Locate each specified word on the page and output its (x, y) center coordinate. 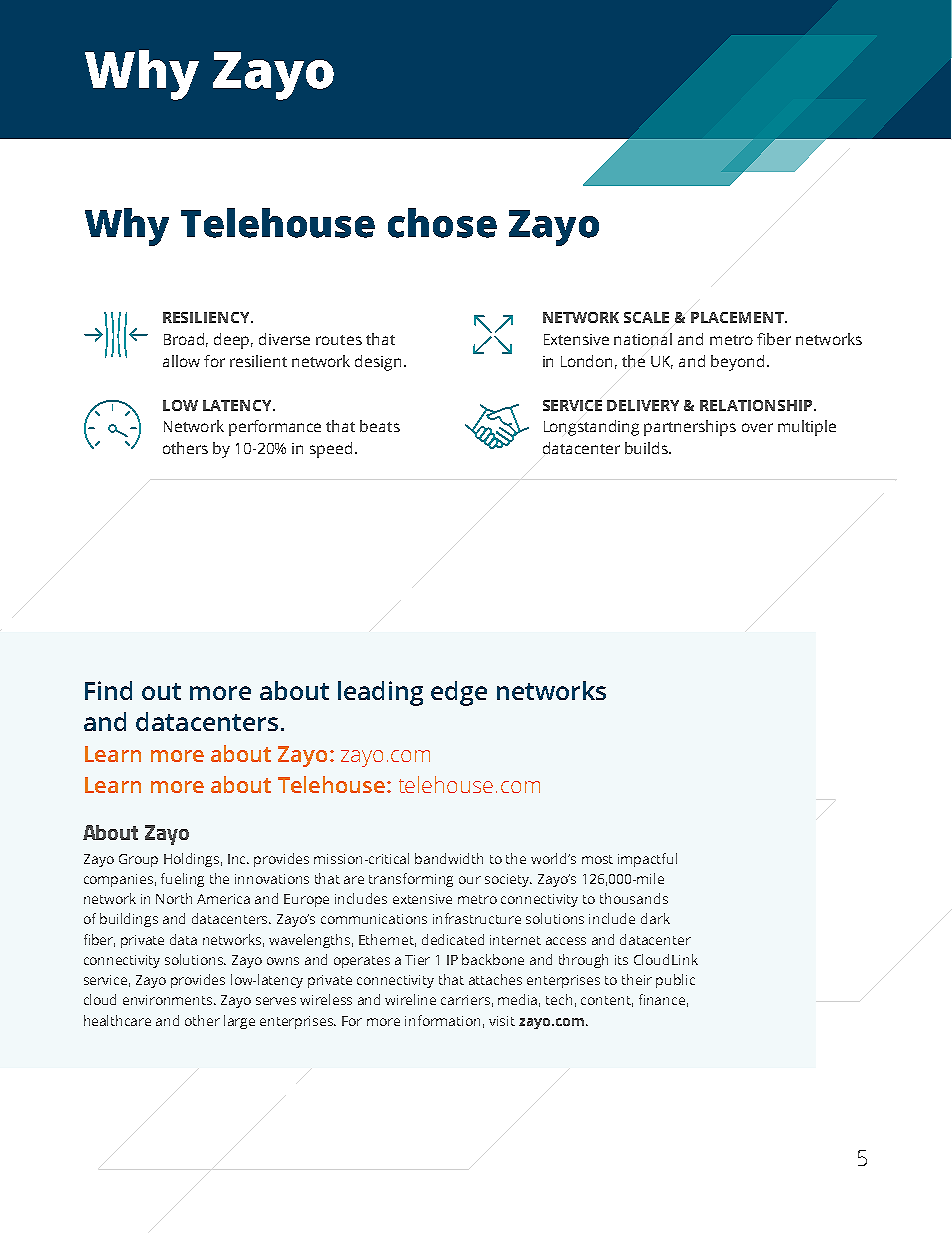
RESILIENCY (208, 317)
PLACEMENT (738, 317)
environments (169, 1000)
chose (442, 223)
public (675, 981)
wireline (410, 999)
